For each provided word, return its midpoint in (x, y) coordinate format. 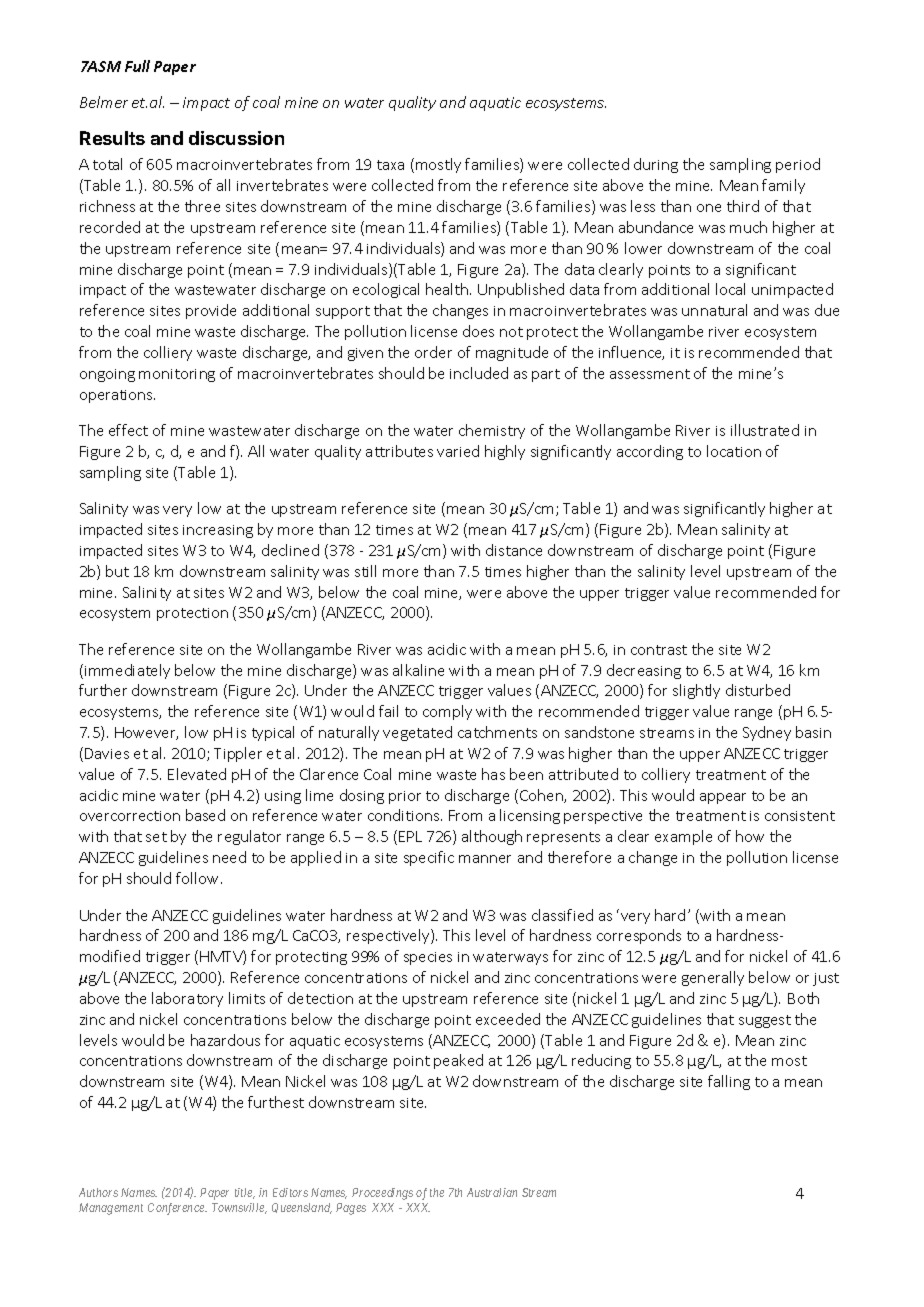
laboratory (187, 999)
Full (137, 66)
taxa (390, 165)
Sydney (767, 733)
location (734, 451)
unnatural (714, 310)
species (428, 958)
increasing (218, 531)
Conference (177, 1209)
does (478, 331)
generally (713, 978)
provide (211, 311)
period (798, 165)
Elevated (197, 774)
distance (514, 550)
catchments (497, 732)
